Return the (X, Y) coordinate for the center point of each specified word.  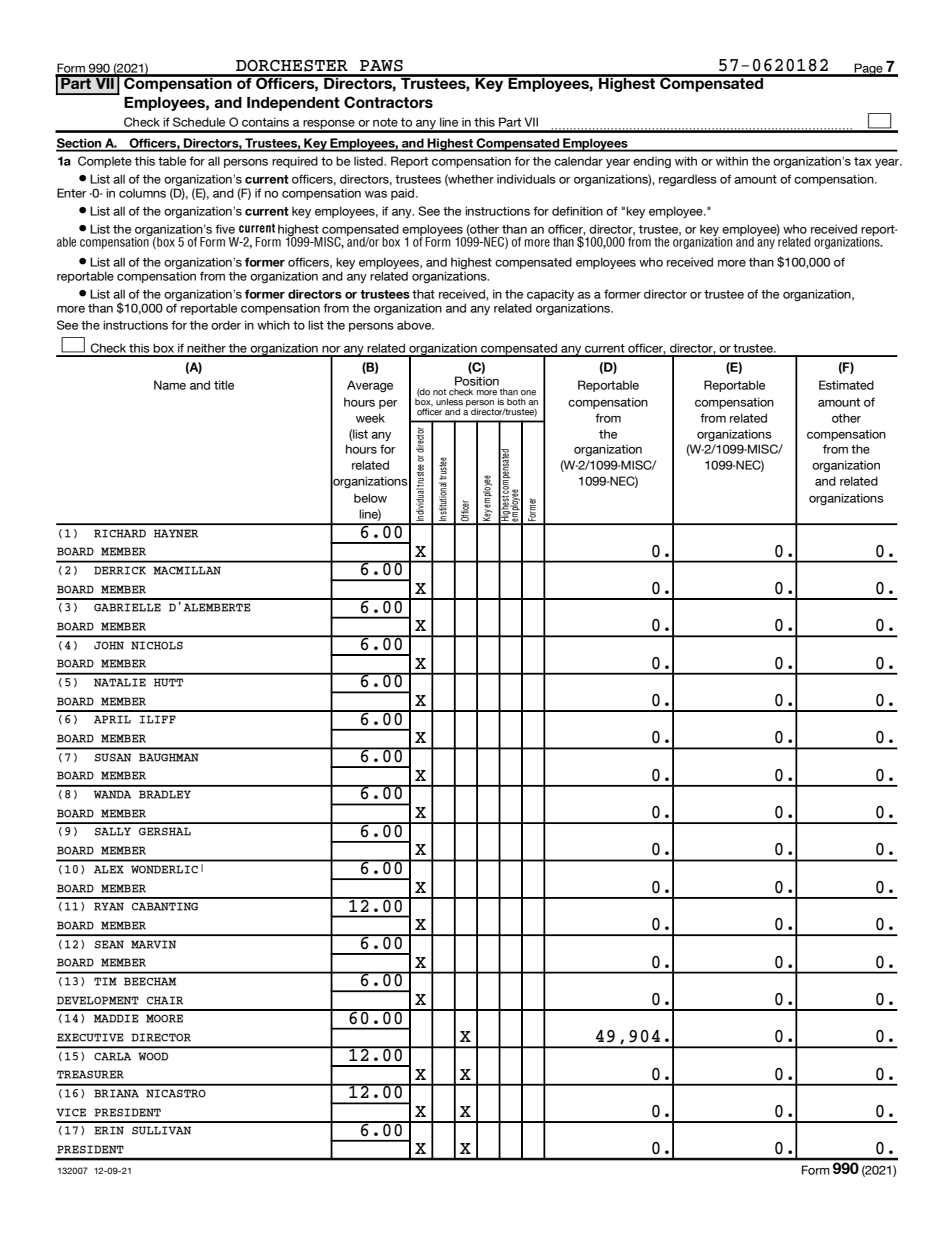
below (370, 498)
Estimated (846, 385)
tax (863, 161)
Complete (105, 162)
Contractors (388, 102)
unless (449, 402)
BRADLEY (165, 794)
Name (170, 385)
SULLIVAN (161, 1130)
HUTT (168, 682)
